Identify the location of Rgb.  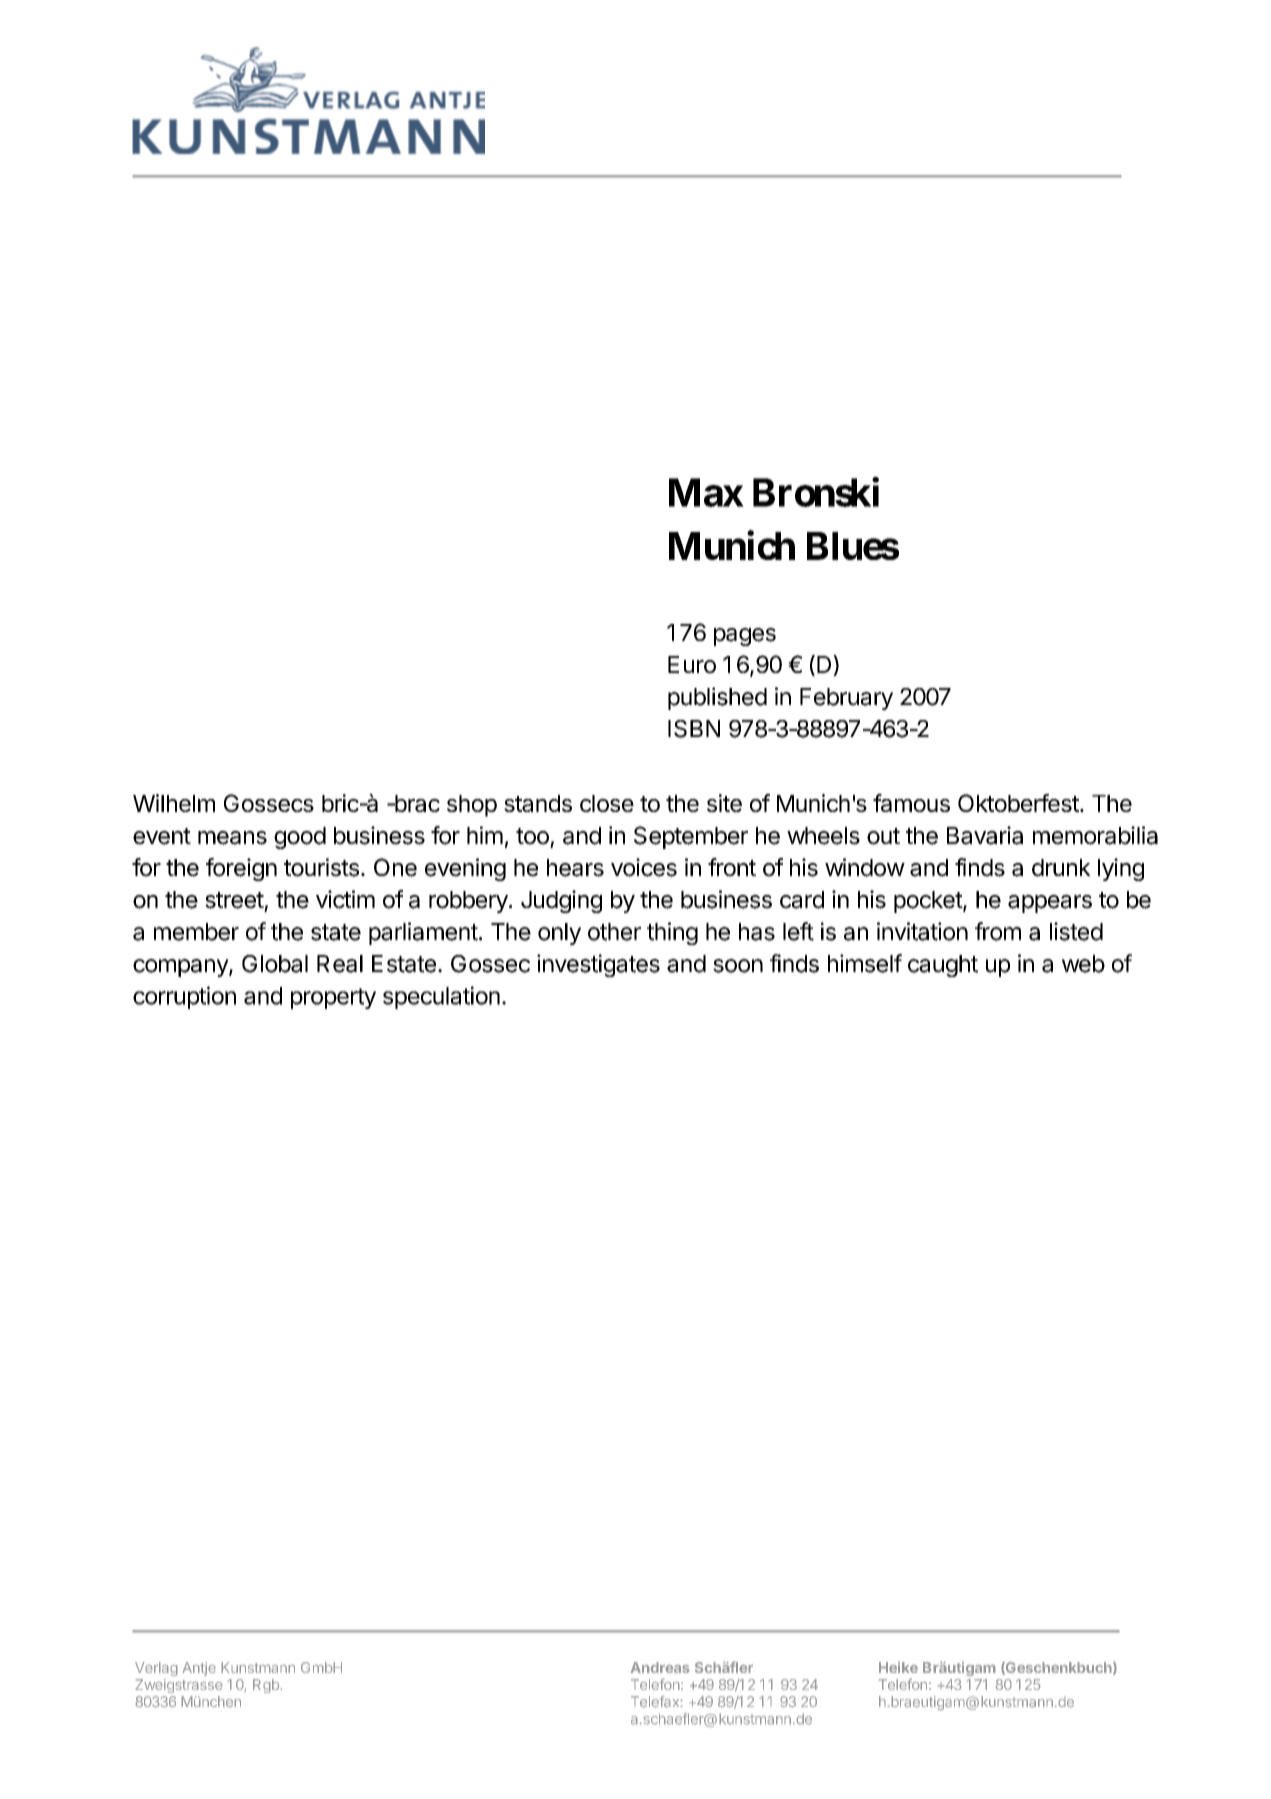
(267, 1686).
